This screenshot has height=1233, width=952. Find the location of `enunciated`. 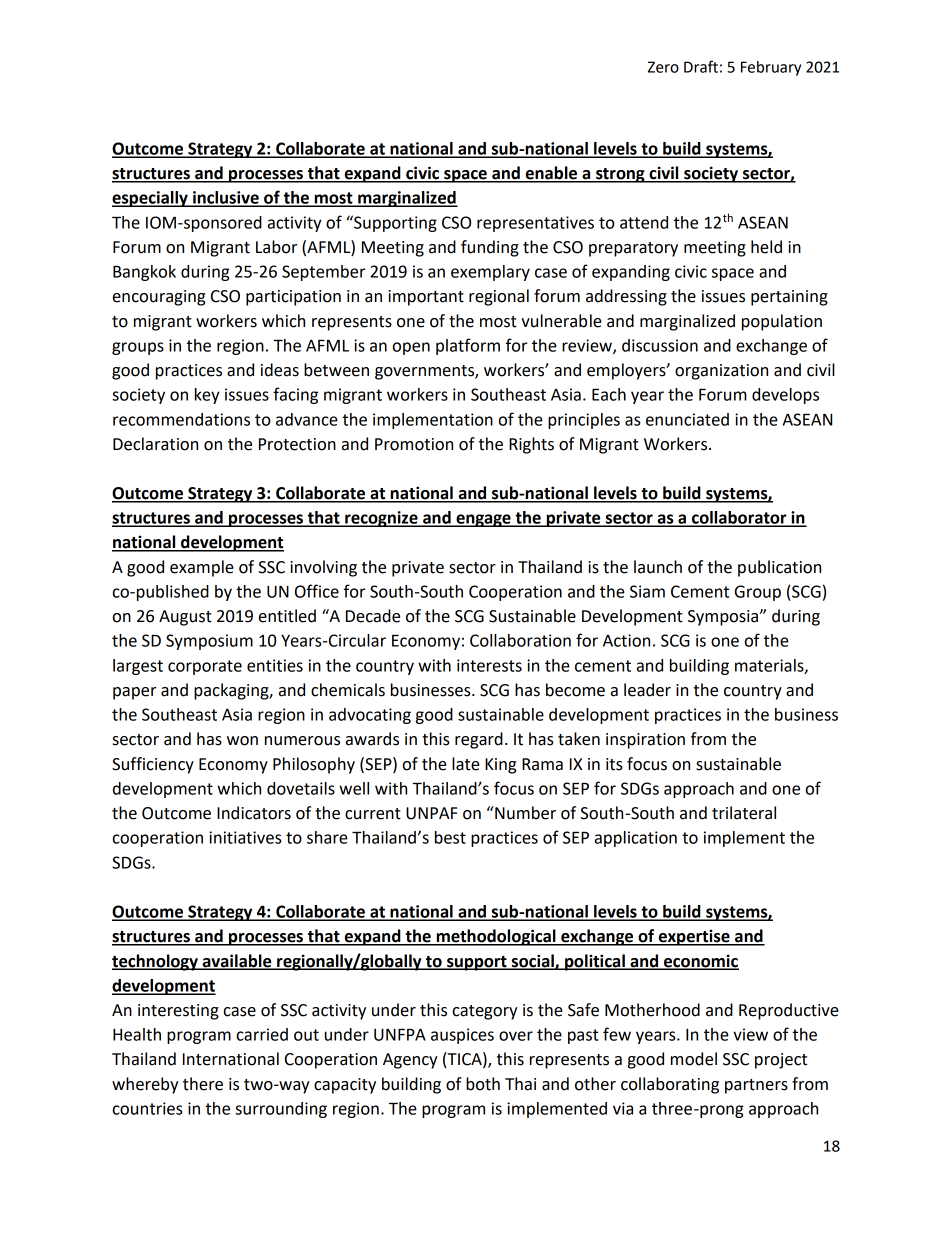

enunciated is located at coordinates (687, 419).
